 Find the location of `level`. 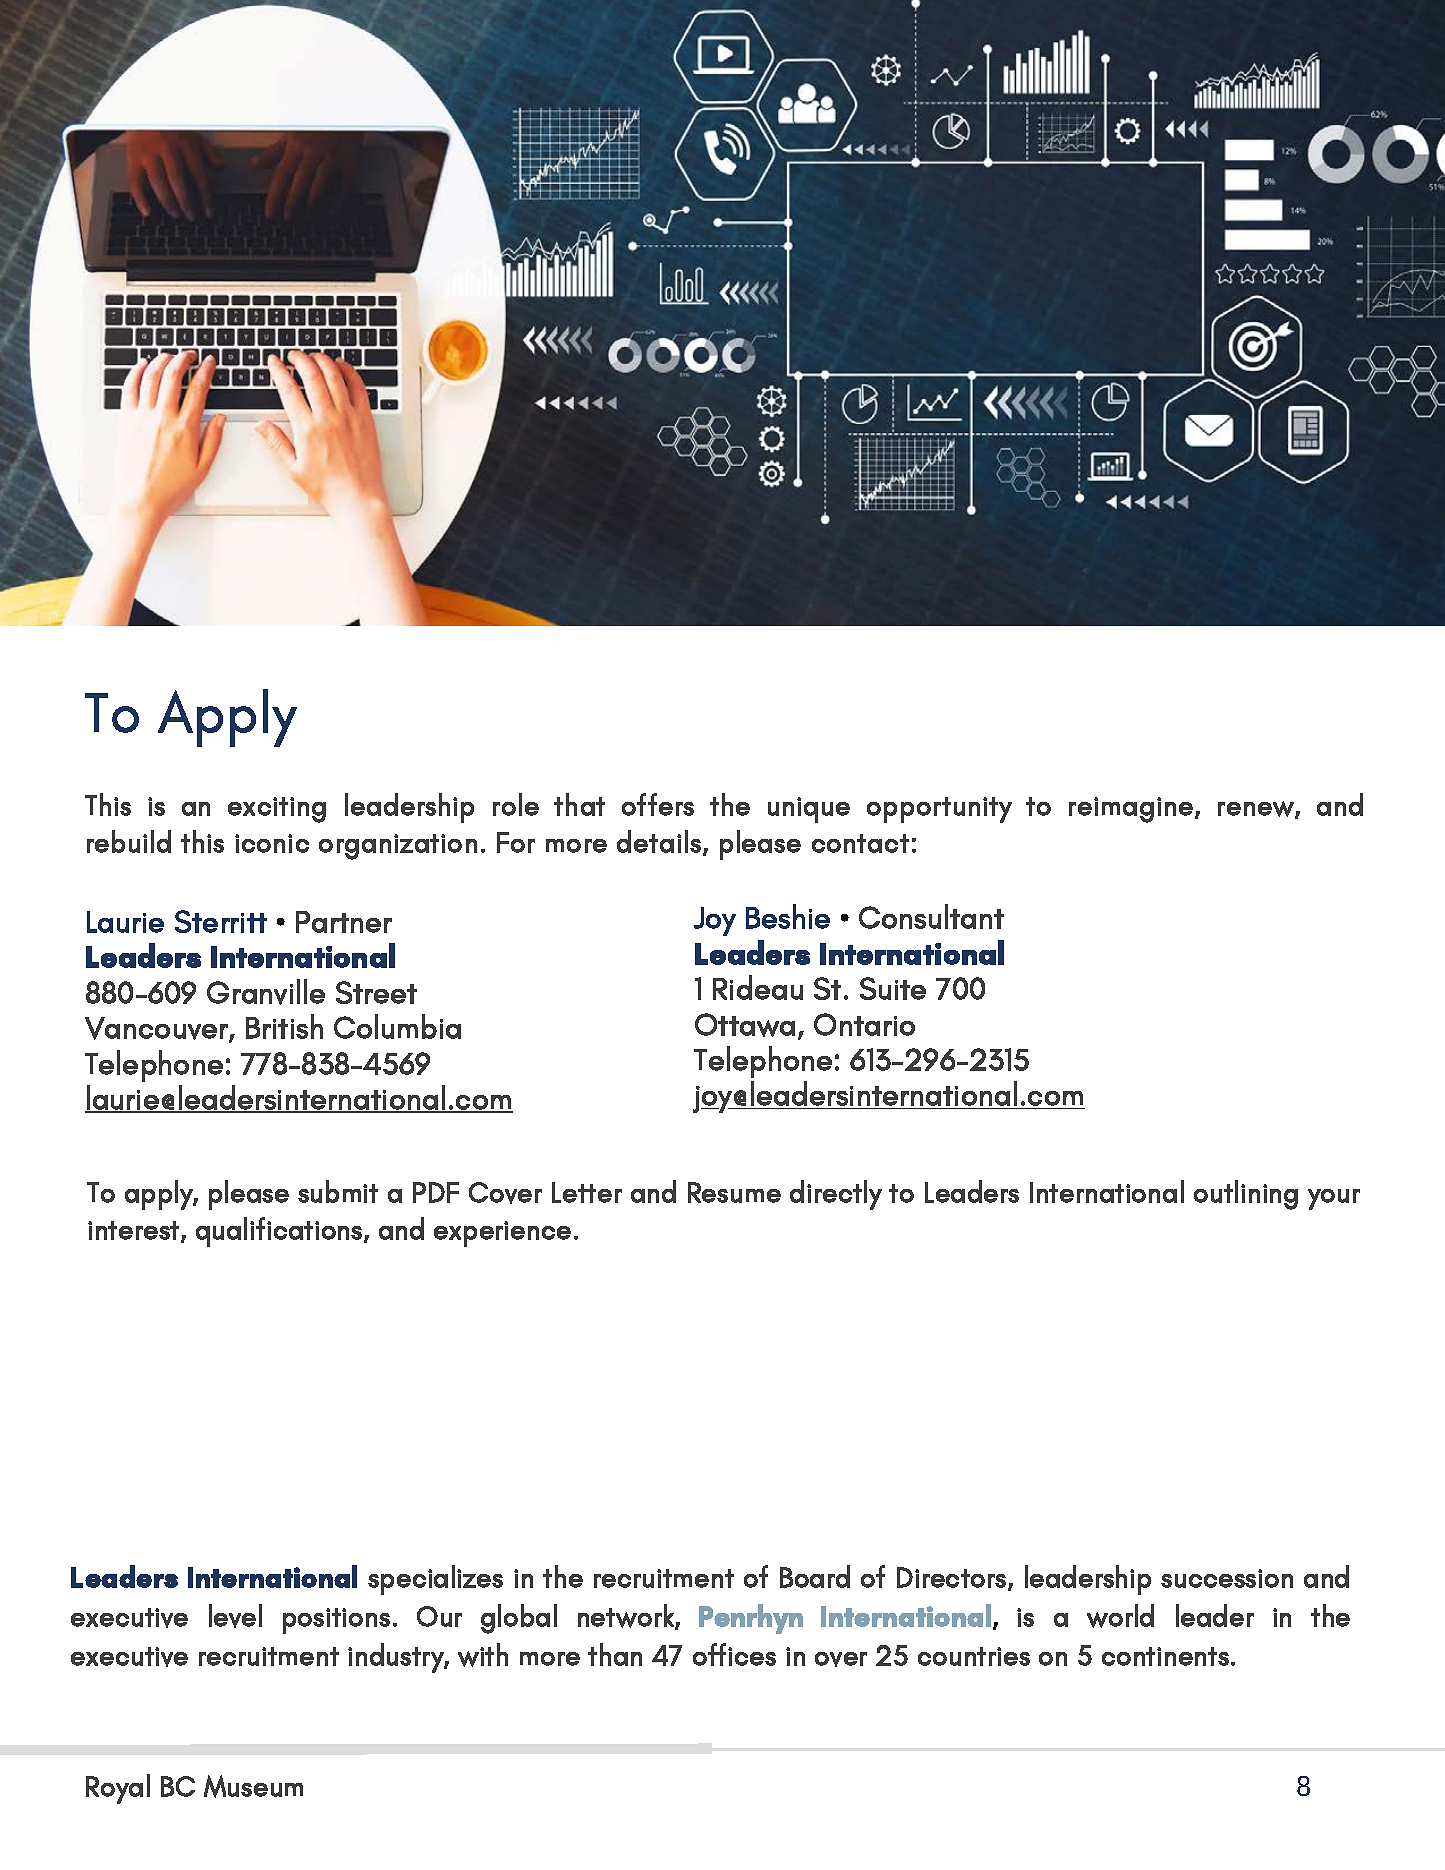

level is located at coordinates (235, 1616).
